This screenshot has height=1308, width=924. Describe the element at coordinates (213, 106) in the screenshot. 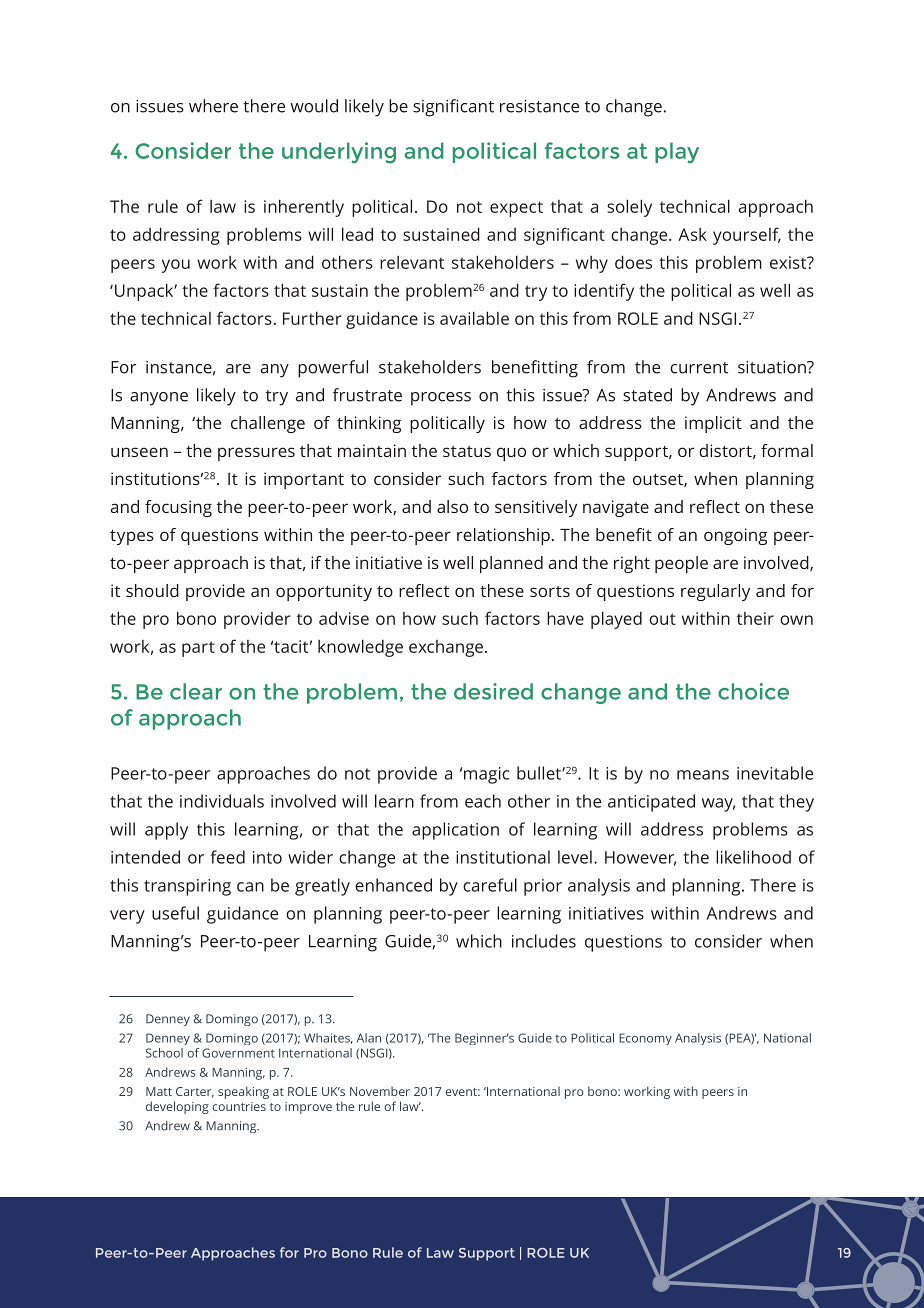

I see `where` at that location.
